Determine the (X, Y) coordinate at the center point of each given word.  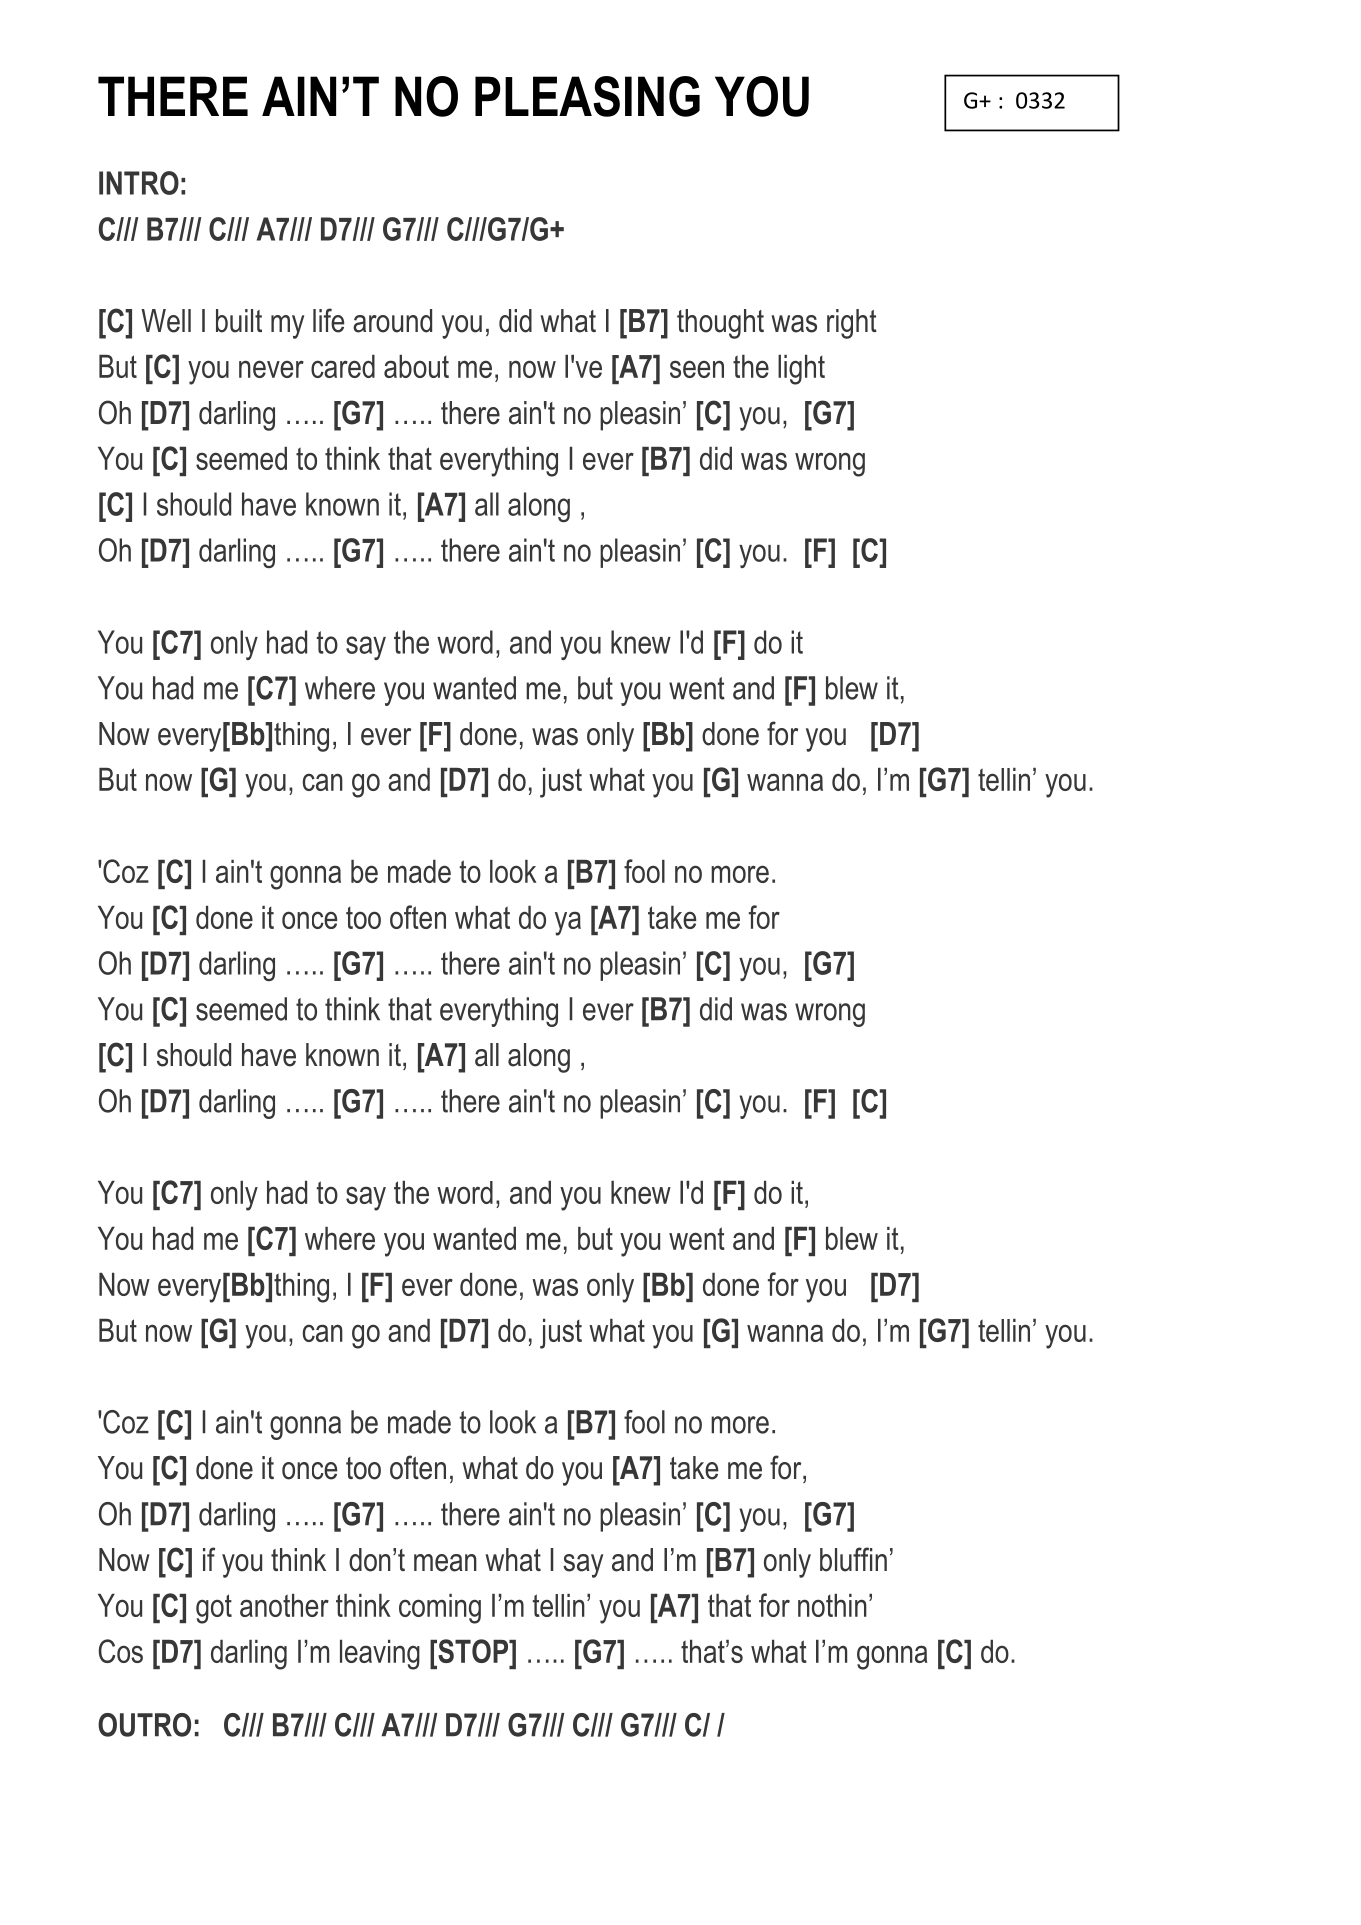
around (392, 321)
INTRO (139, 183)
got (214, 1609)
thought (720, 324)
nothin (832, 1605)
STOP (473, 1651)
